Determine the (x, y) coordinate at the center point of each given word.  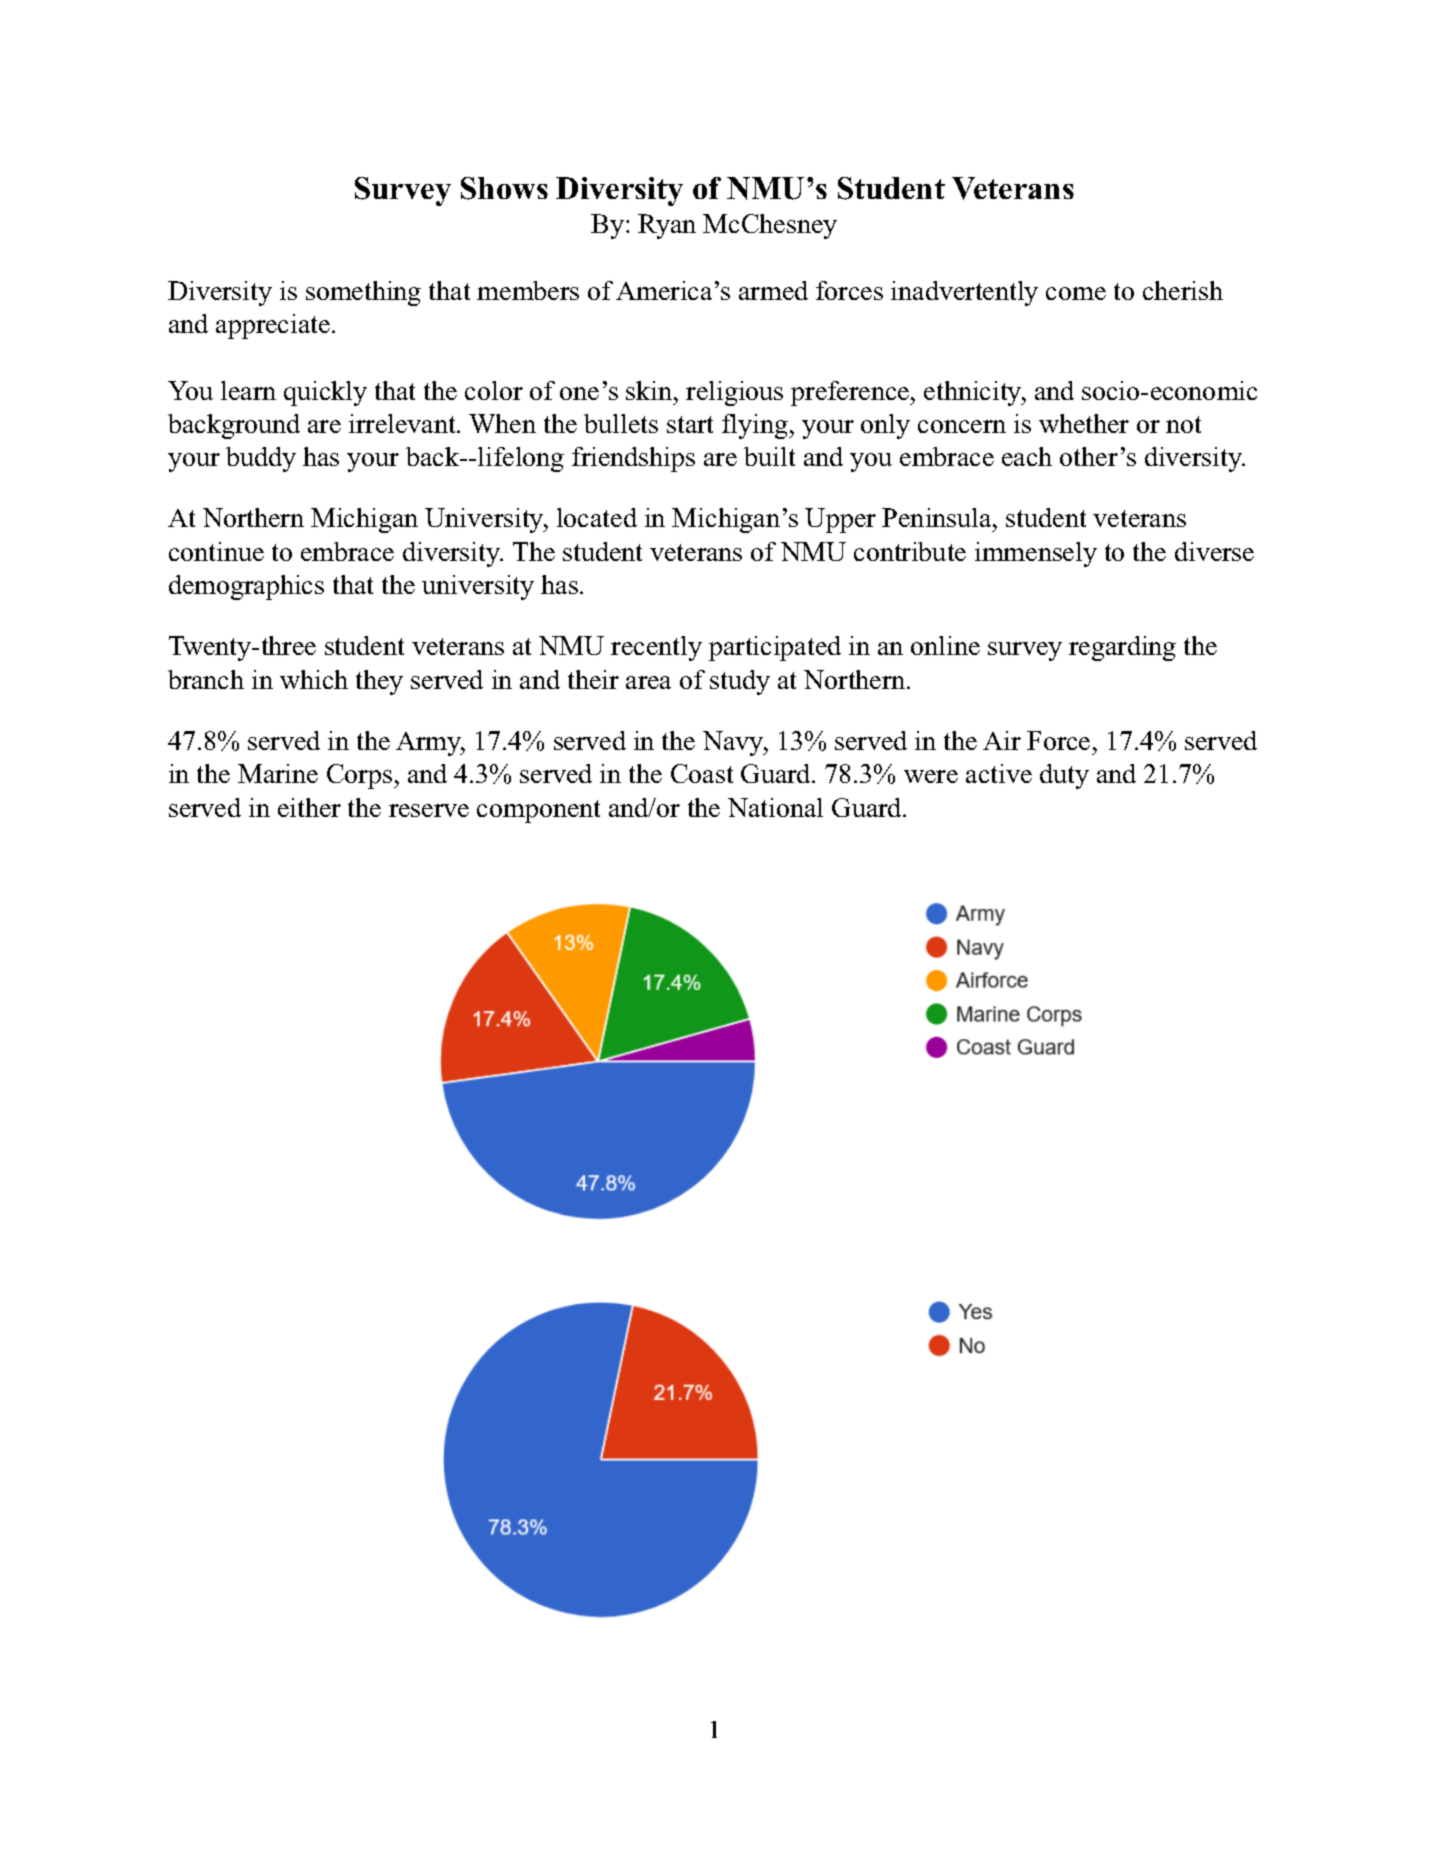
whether (1084, 423)
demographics (246, 587)
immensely (1036, 554)
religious (734, 393)
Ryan (667, 226)
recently (656, 648)
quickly (325, 393)
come (1076, 293)
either (309, 807)
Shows (504, 188)
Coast (702, 773)
